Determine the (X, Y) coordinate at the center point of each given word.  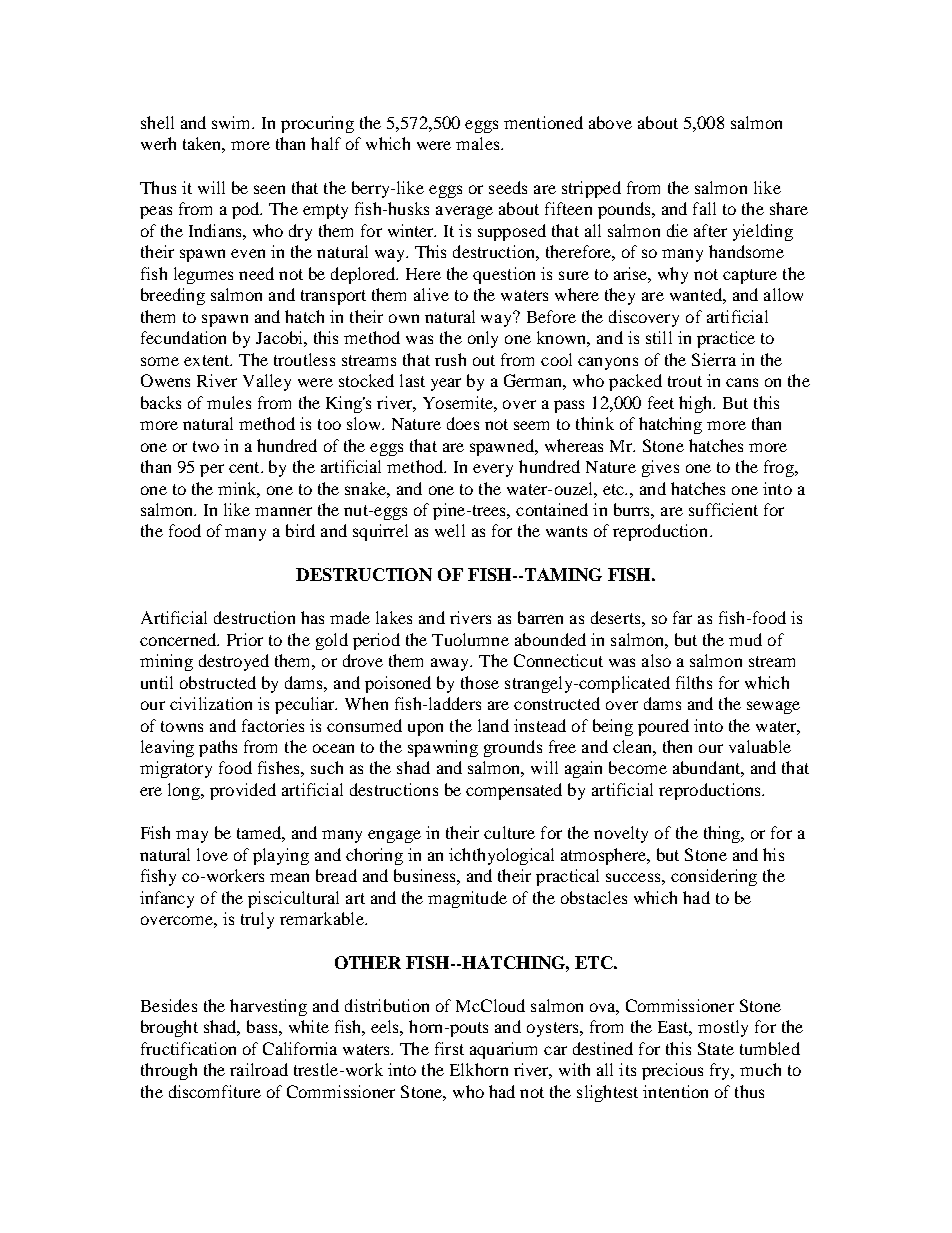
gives (660, 468)
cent (245, 467)
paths (218, 748)
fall (704, 208)
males (479, 143)
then (677, 746)
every (493, 470)
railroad (259, 1069)
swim (233, 122)
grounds (513, 748)
